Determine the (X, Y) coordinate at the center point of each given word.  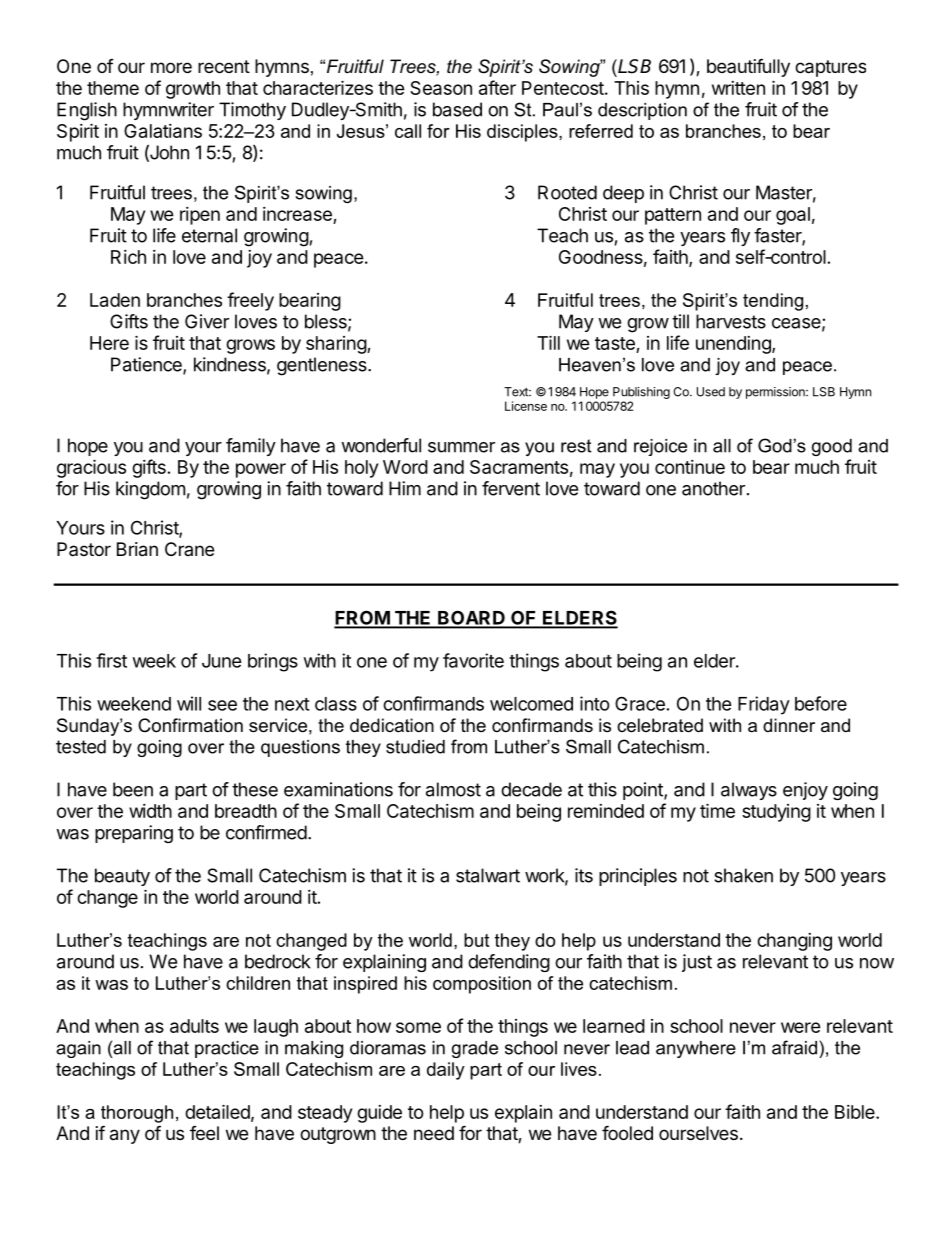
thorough (137, 1114)
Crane (189, 549)
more (171, 67)
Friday (764, 705)
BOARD (471, 619)
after (497, 87)
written (738, 88)
